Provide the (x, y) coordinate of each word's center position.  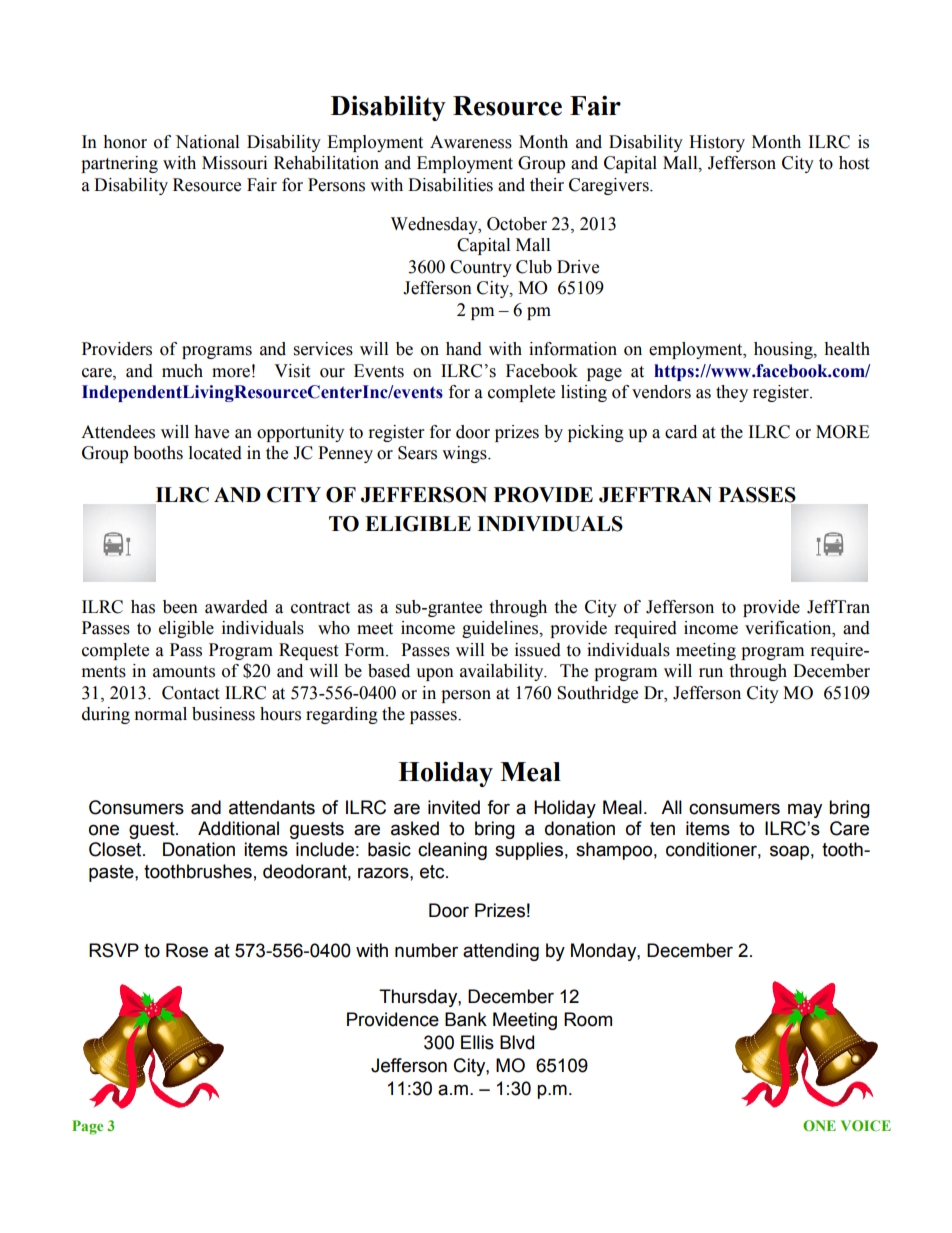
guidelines (501, 629)
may (805, 810)
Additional (238, 828)
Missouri (234, 163)
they (732, 393)
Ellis (477, 1042)
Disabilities (450, 185)
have (211, 432)
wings (465, 454)
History (717, 143)
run (711, 673)
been (180, 607)
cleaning (452, 851)
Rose (187, 950)
